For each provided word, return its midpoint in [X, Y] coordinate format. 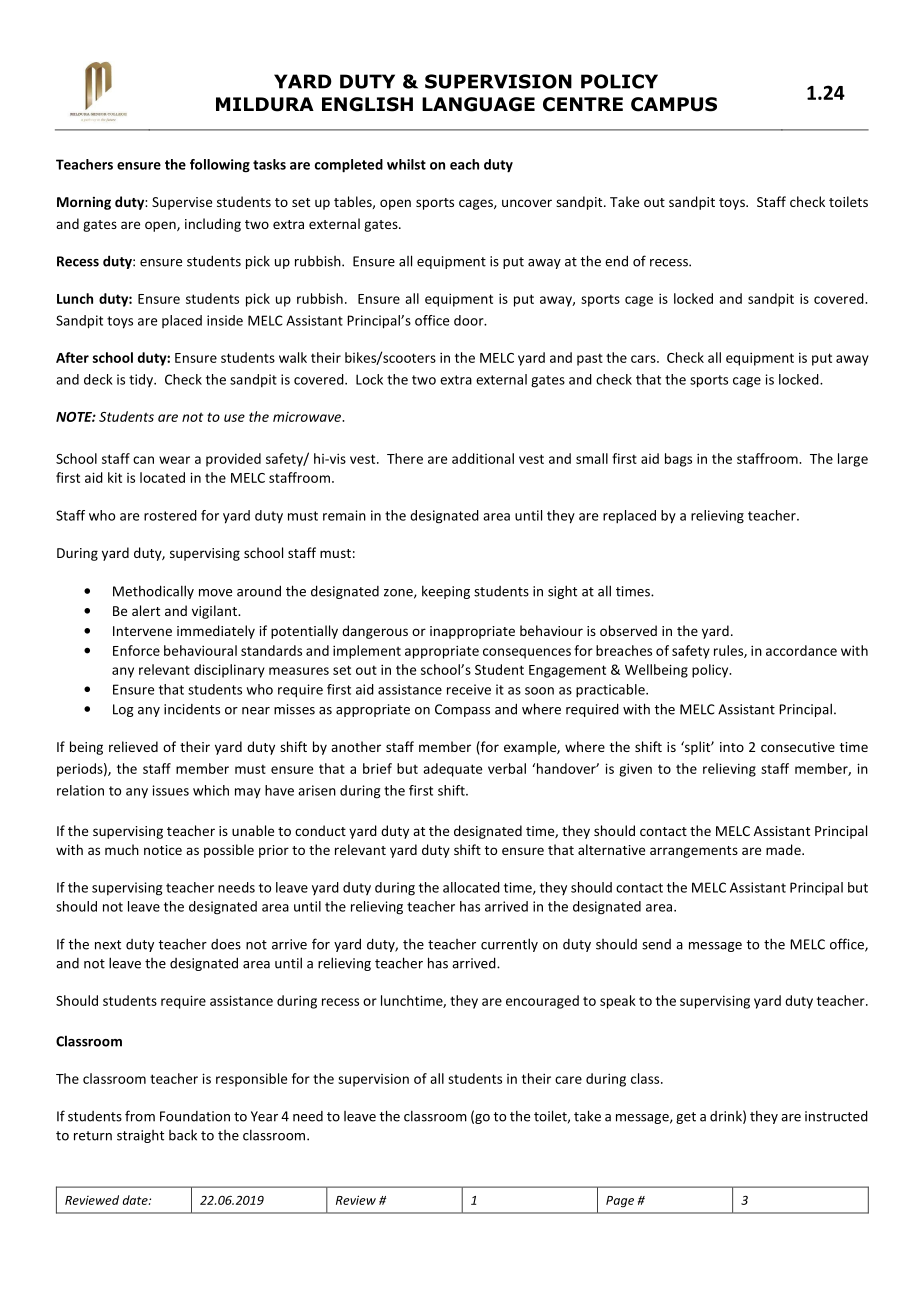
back [183, 1135]
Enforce [136, 650]
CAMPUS [674, 104]
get [686, 1118]
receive [469, 689]
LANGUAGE [478, 104]
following [220, 166]
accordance [801, 650]
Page [620, 1202]
